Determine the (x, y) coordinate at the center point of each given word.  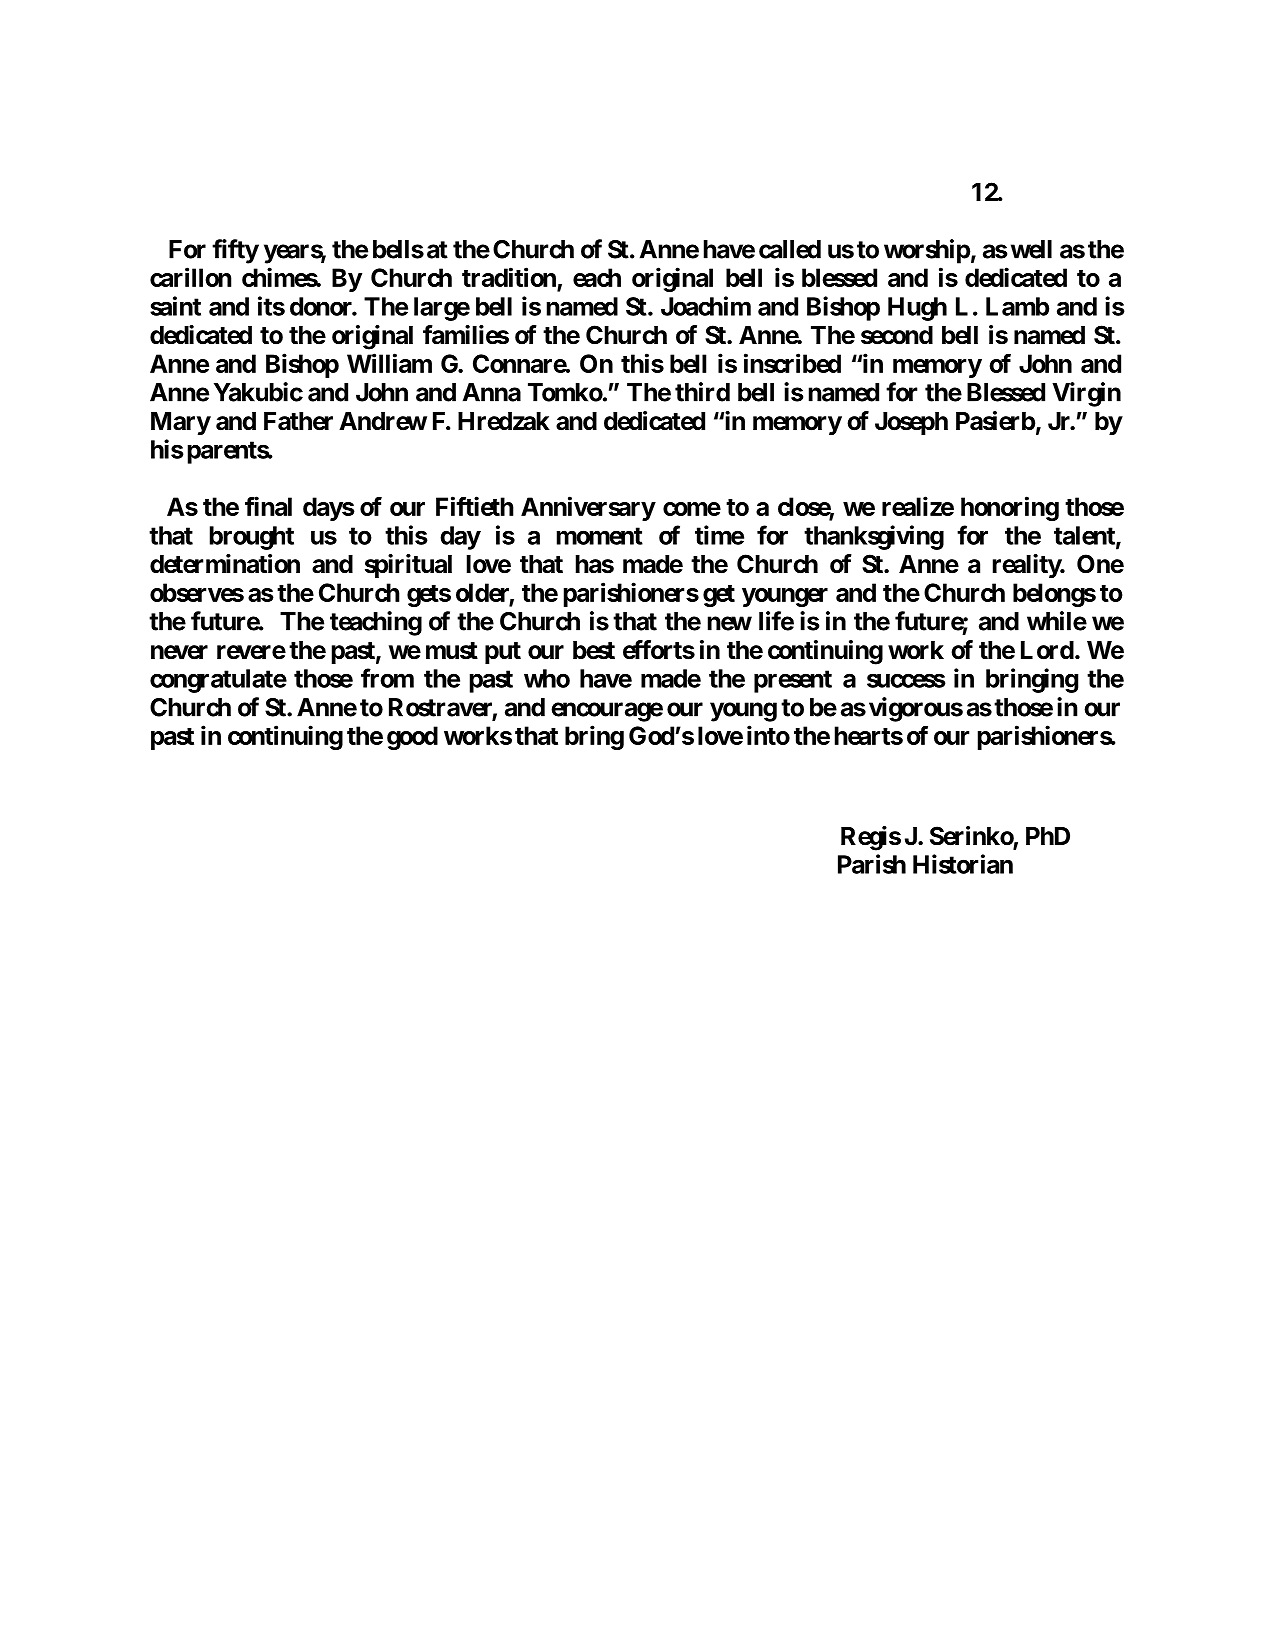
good (412, 738)
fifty (235, 251)
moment (600, 536)
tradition (510, 278)
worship (927, 251)
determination (225, 564)
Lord (1047, 650)
